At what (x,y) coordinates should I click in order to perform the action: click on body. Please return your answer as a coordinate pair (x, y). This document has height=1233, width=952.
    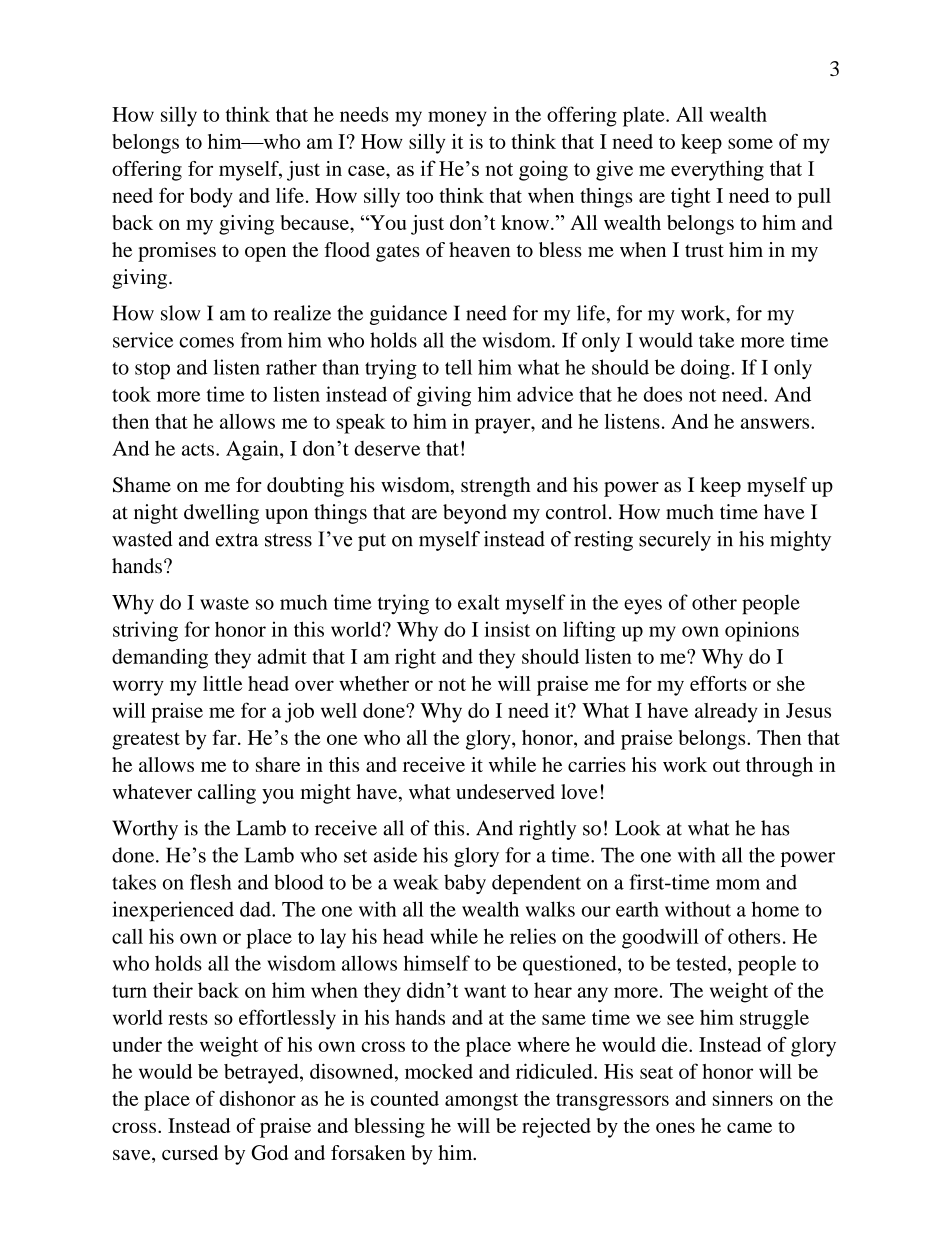
    Looking at the image, I should click on (211, 198).
